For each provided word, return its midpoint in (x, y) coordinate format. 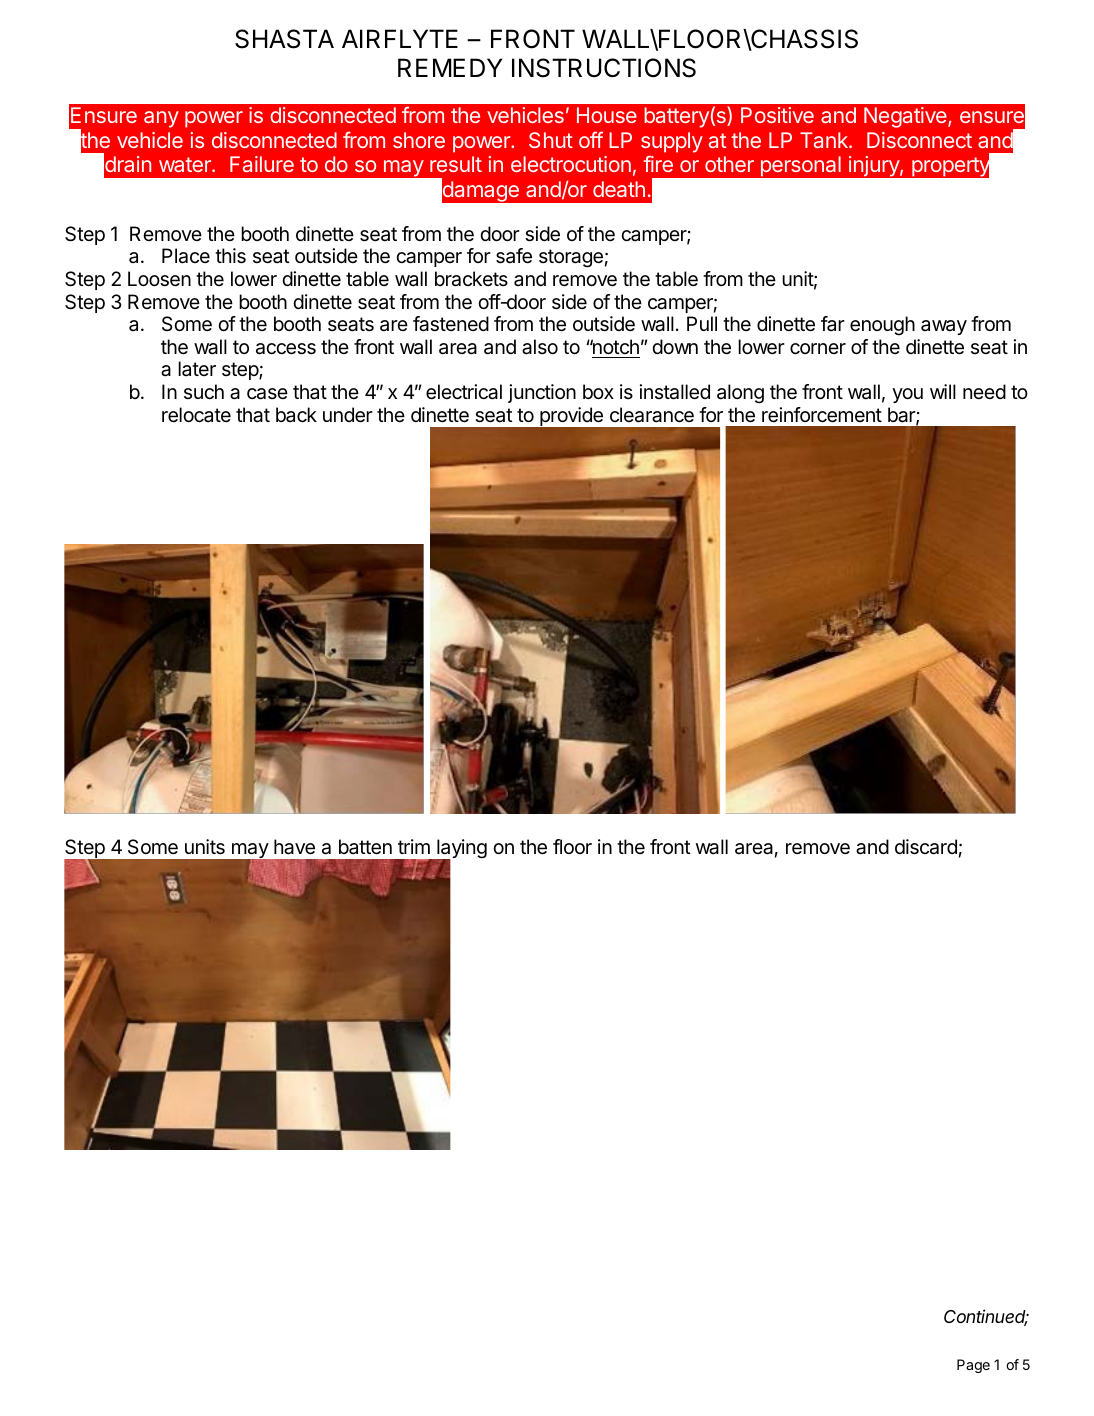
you (907, 395)
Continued (986, 1317)
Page (973, 1366)
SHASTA (284, 39)
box (598, 391)
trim (414, 846)
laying (461, 850)
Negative (906, 117)
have (294, 847)
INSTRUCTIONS (604, 68)
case (267, 394)
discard (926, 847)
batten (365, 847)
